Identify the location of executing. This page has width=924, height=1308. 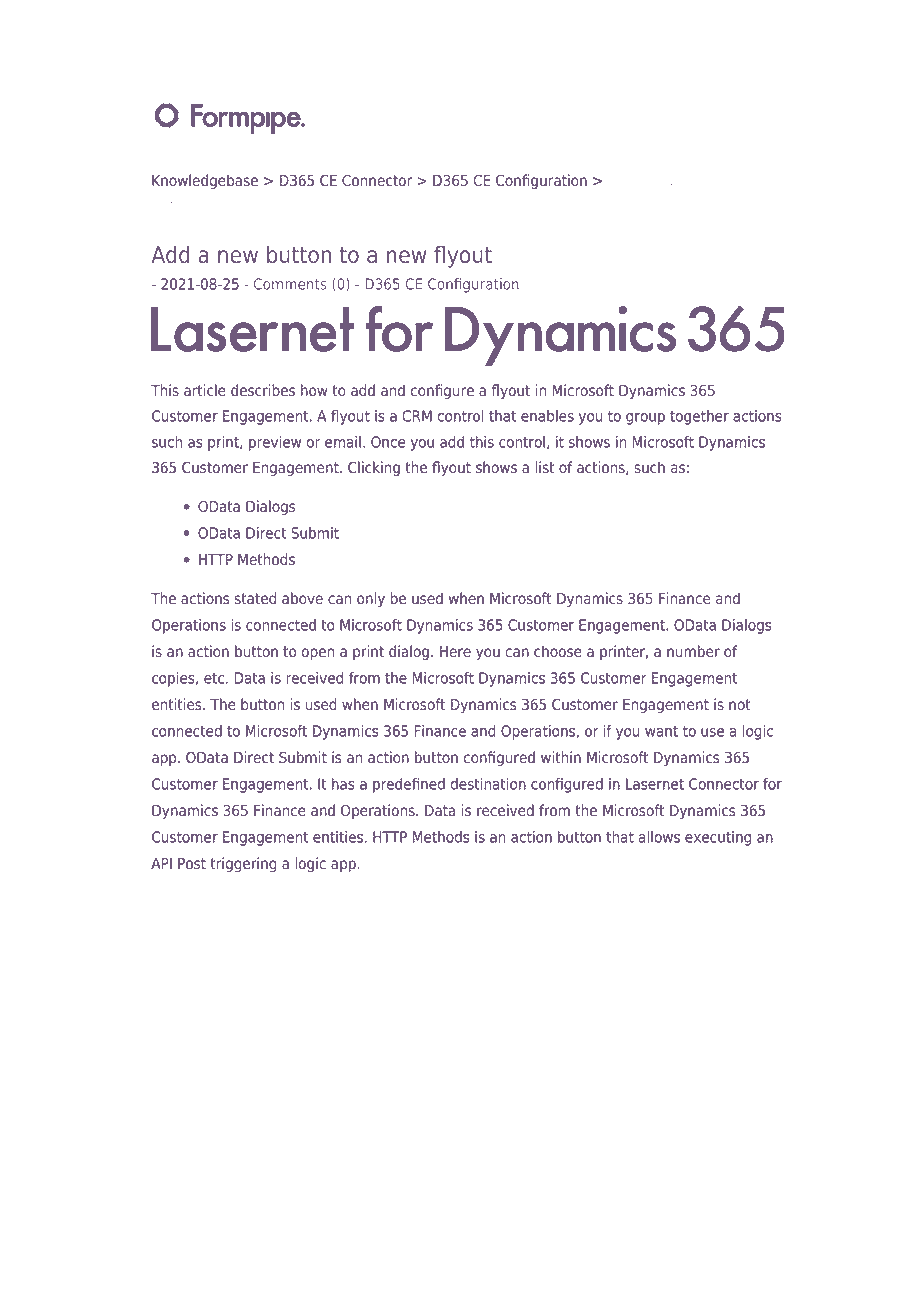
(718, 838).
